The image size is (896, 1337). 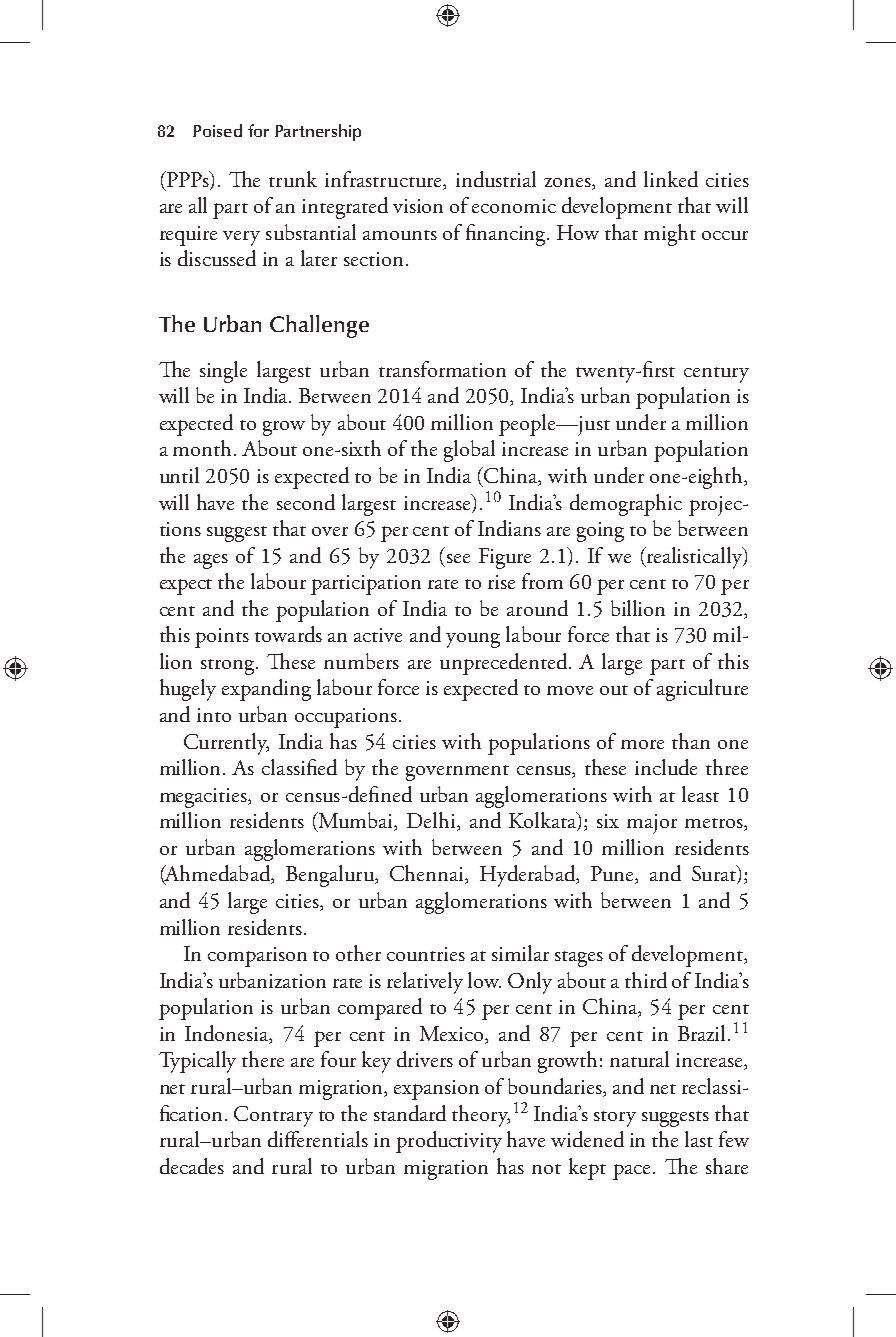 What do you see at coordinates (699, 1139) in the screenshot?
I see `last` at bounding box center [699, 1139].
